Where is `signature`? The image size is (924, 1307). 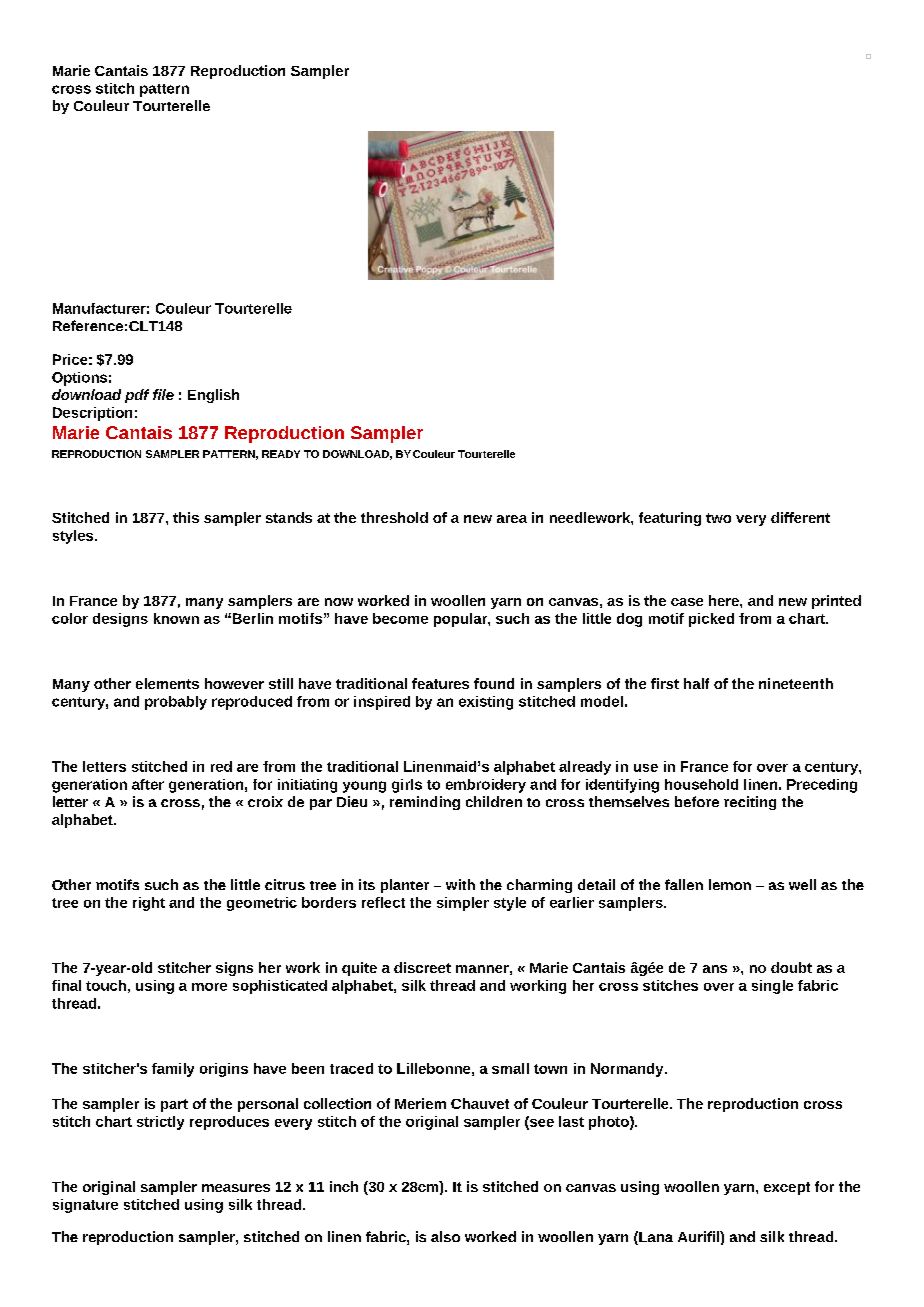
signature is located at coordinates (85, 1206).
